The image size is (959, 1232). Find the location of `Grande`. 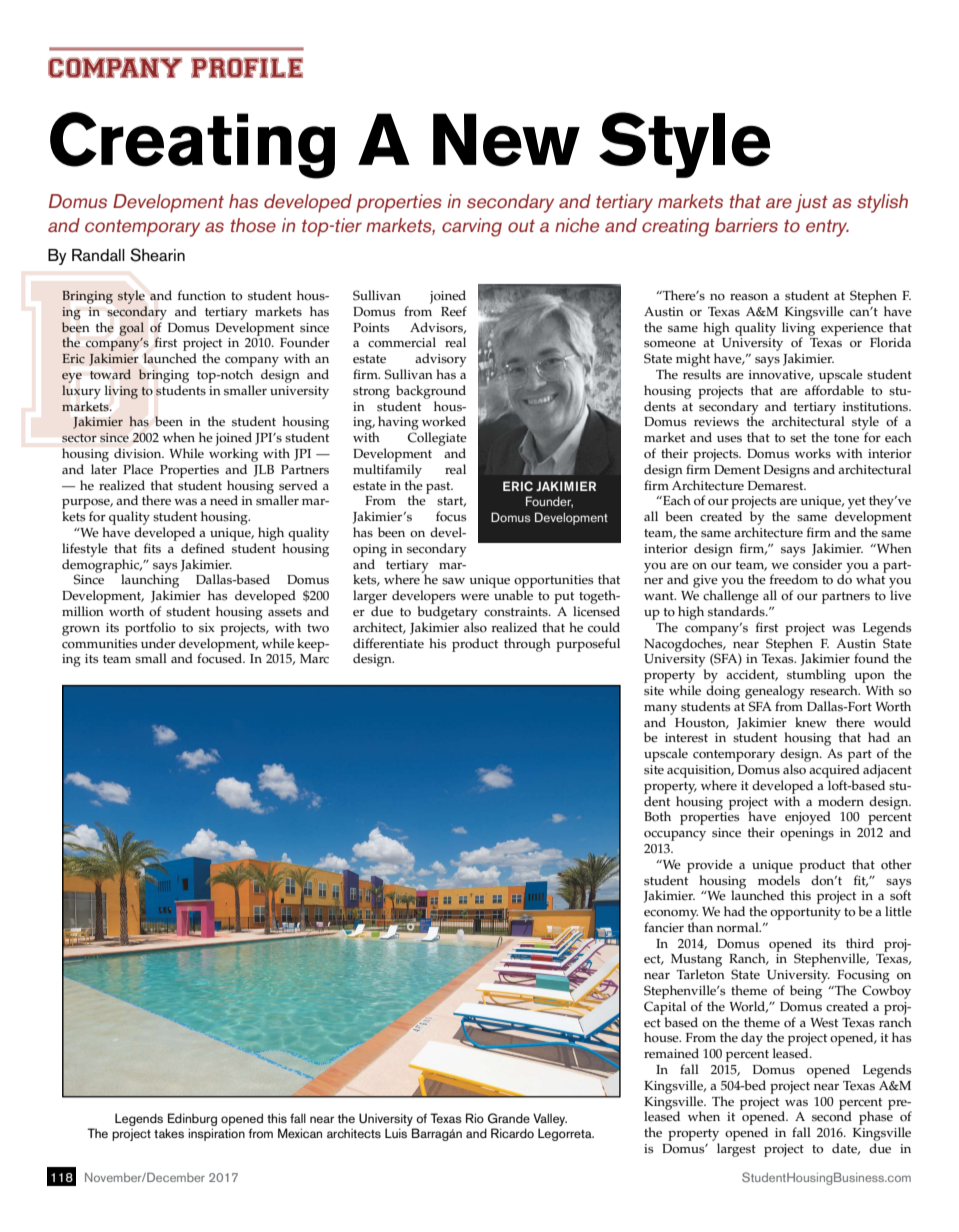

Grande is located at coordinates (509, 1118).
